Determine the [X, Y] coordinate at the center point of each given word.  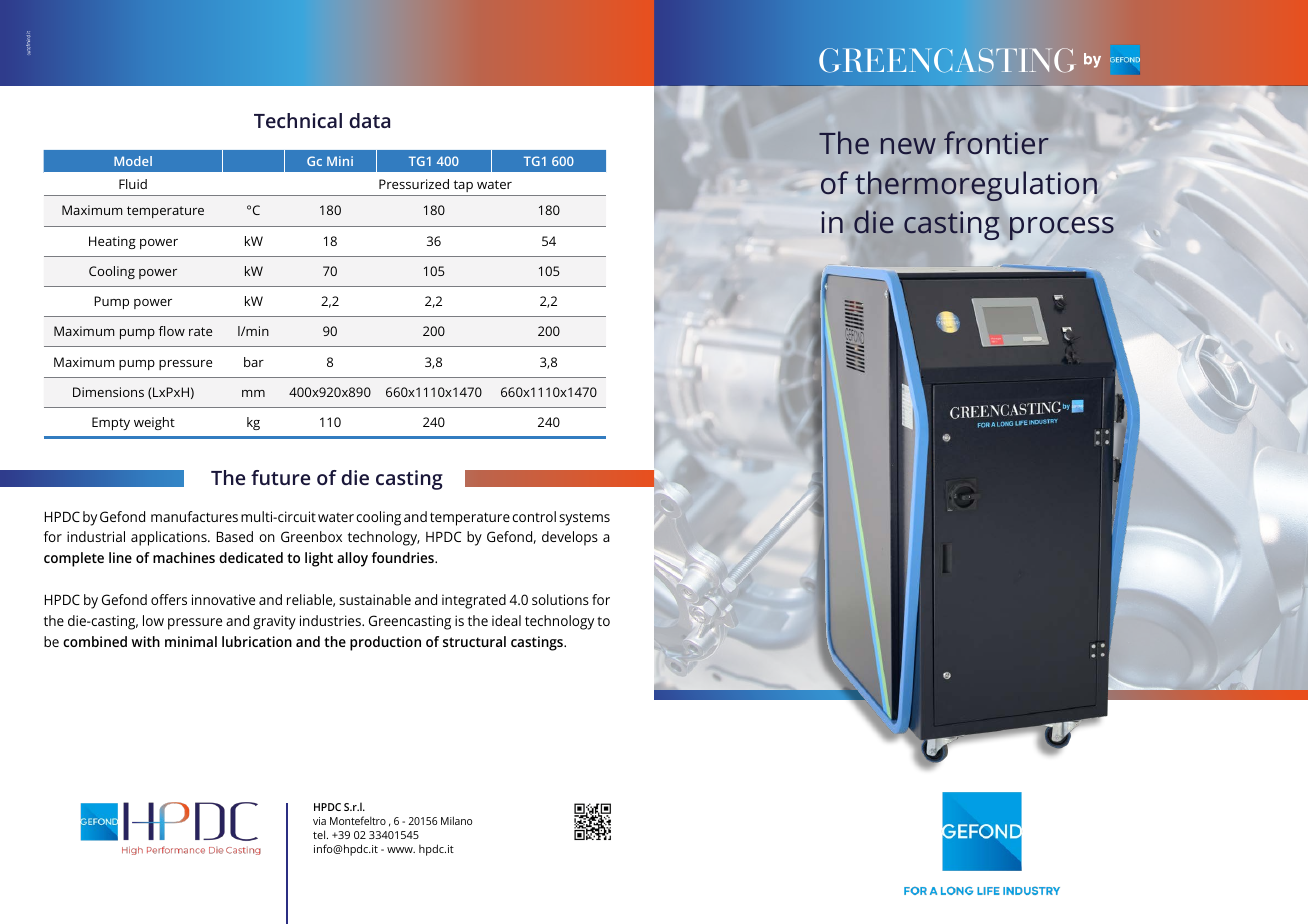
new [908, 146]
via [319, 821]
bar [254, 362]
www [401, 850]
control [534, 516]
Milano [456, 820]
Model [133, 161]
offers [169, 599]
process [1062, 228]
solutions [560, 599]
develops [570, 538]
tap [463, 186]
